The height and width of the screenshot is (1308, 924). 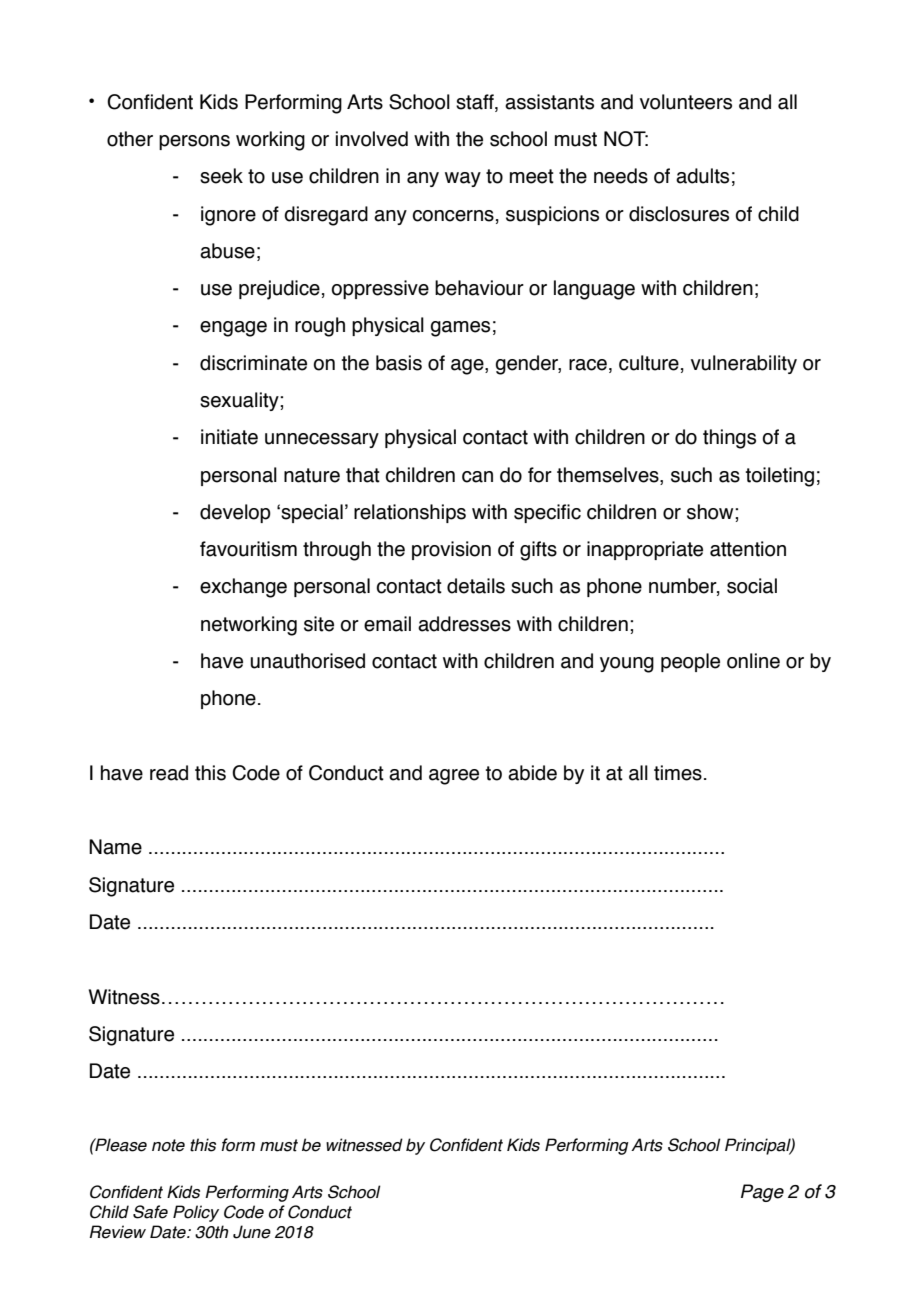 I want to click on June, so click(x=252, y=1232).
